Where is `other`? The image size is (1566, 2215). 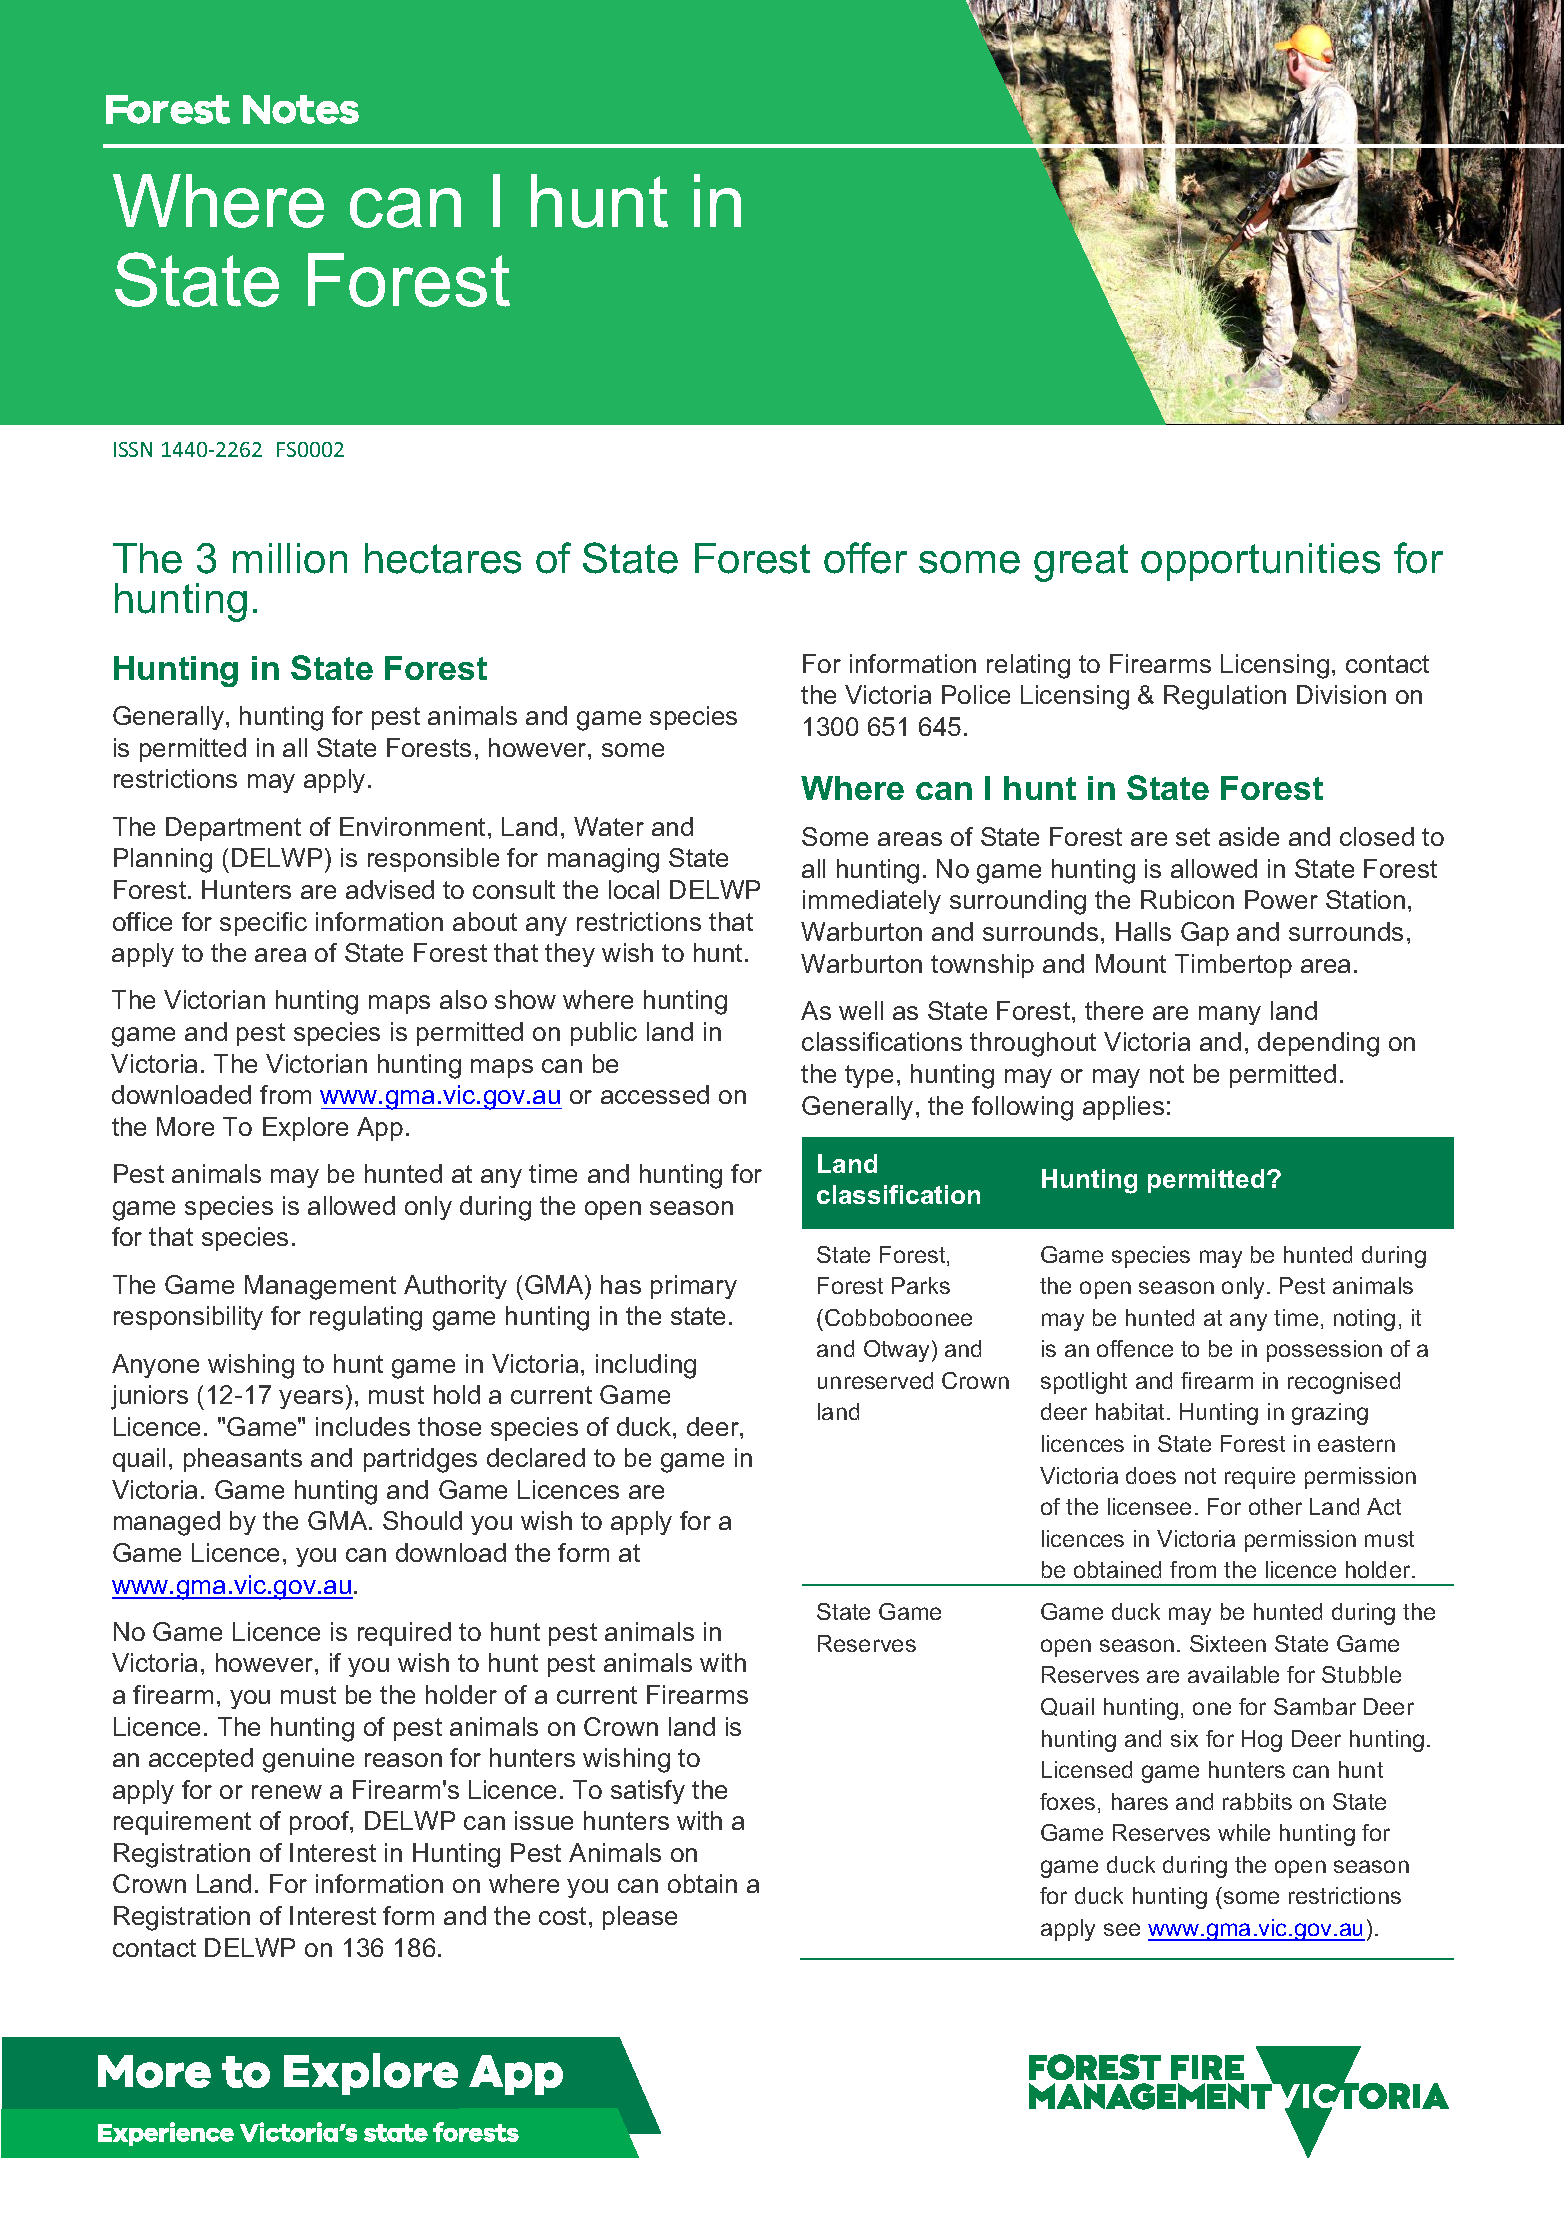 other is located at coordinates (1275, 1506).
